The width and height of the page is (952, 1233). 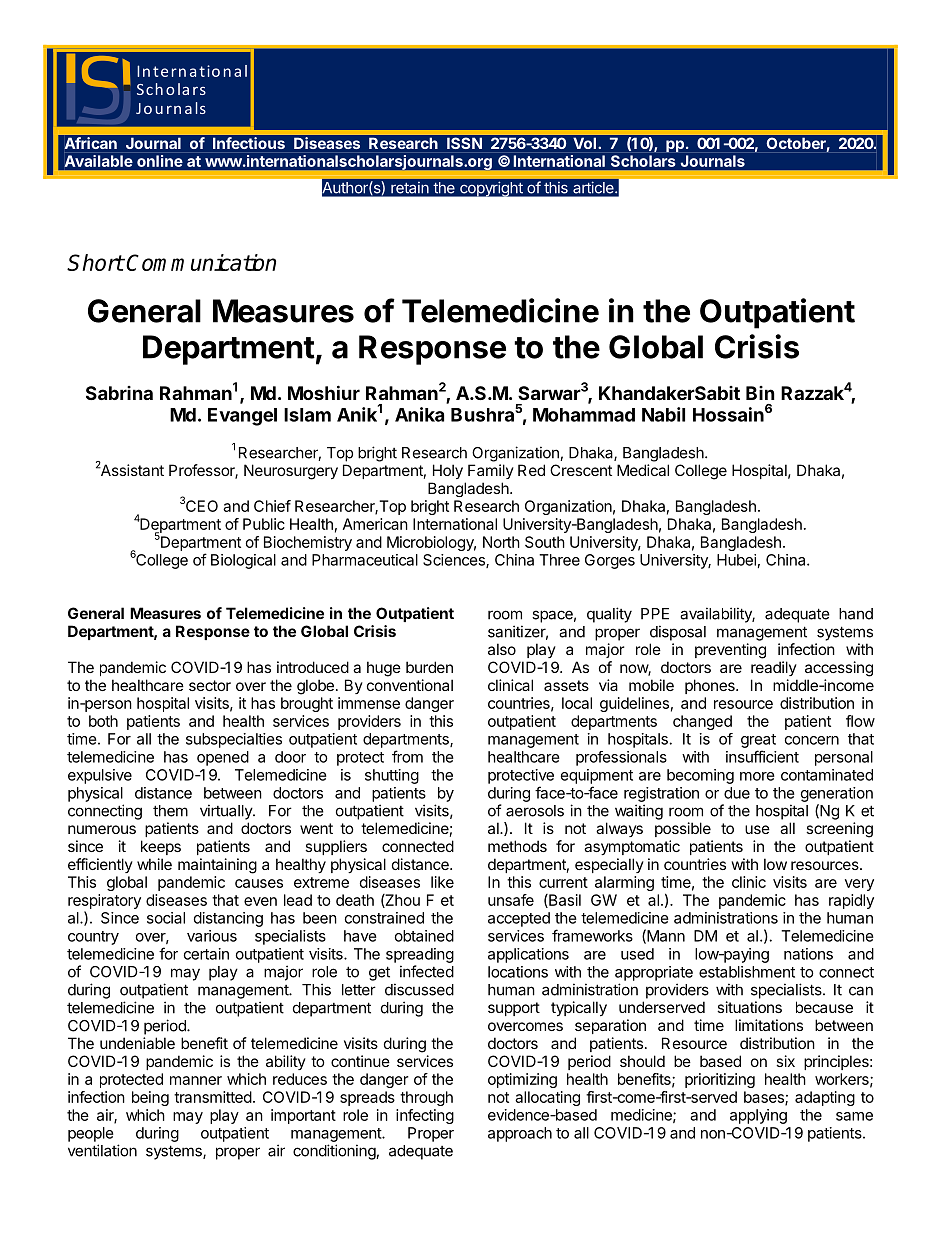 What do you see at coordinates (455, 561) in the page?
I see `Sciences` at bounding box center [455, 561].
